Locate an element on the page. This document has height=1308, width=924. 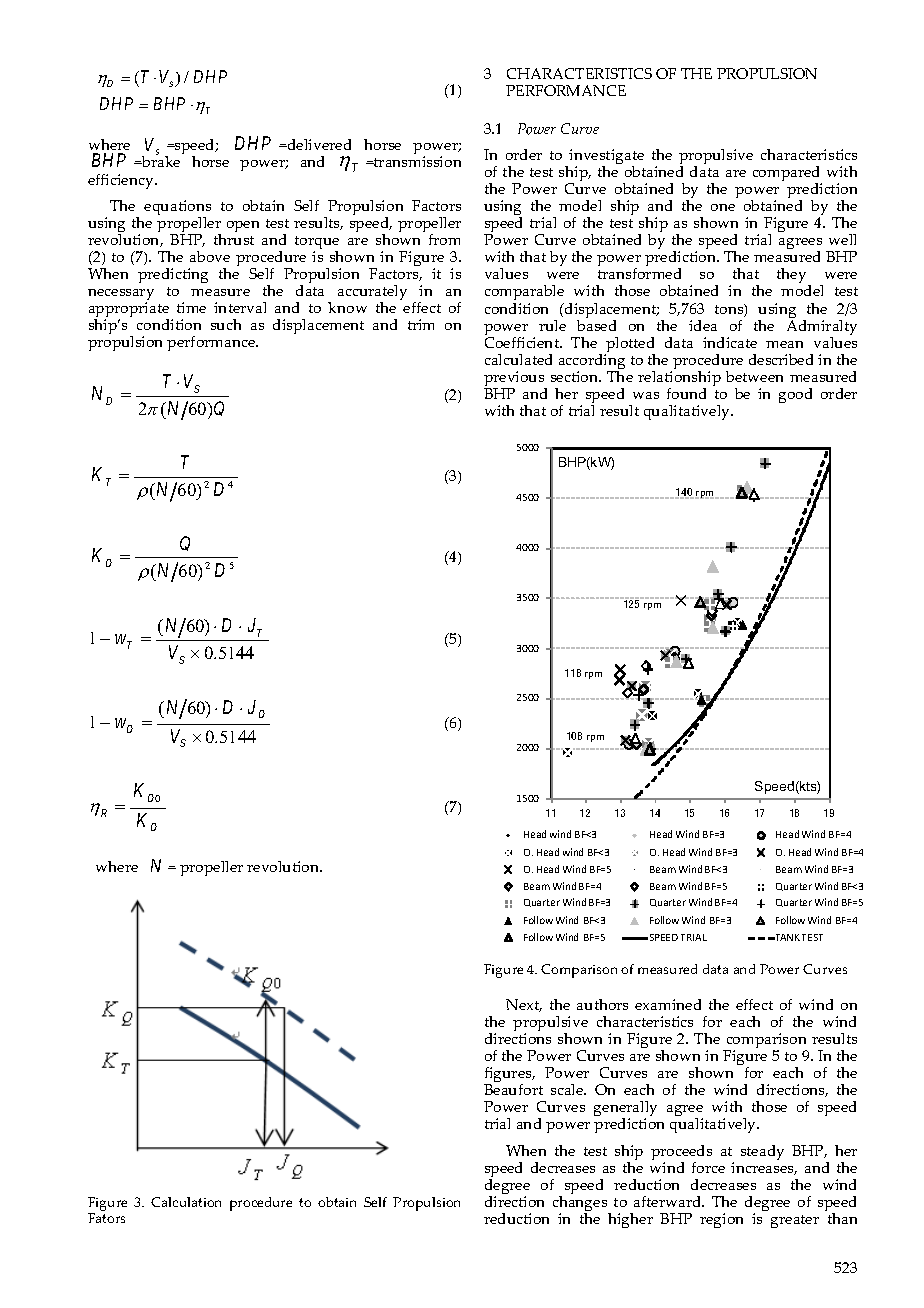
steady is located at coordinates (762, 1152).
